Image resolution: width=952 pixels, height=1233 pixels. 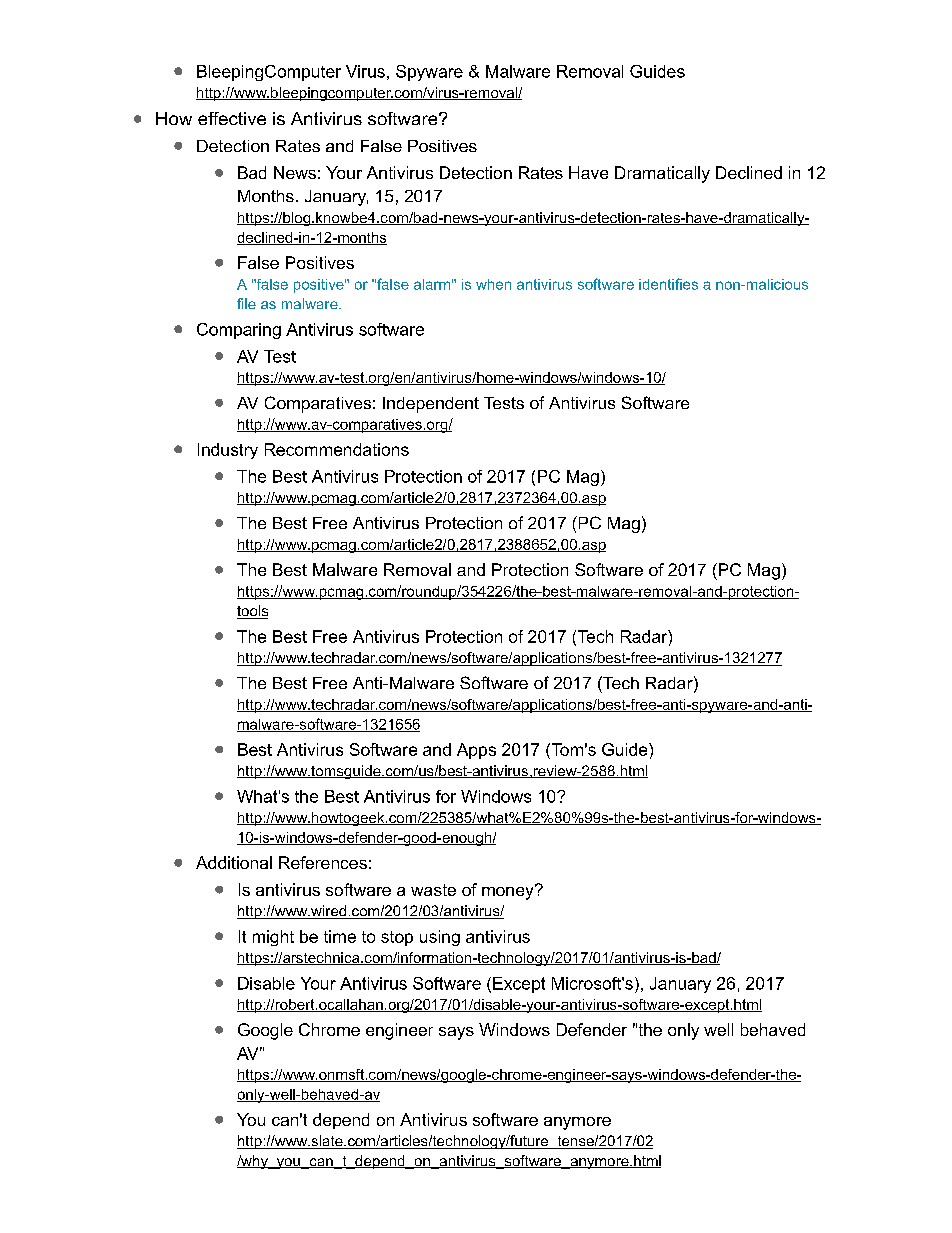 What do you see at coordinates (433, 890) in the image?
I see `waste` at bounding box center [433, 890].
